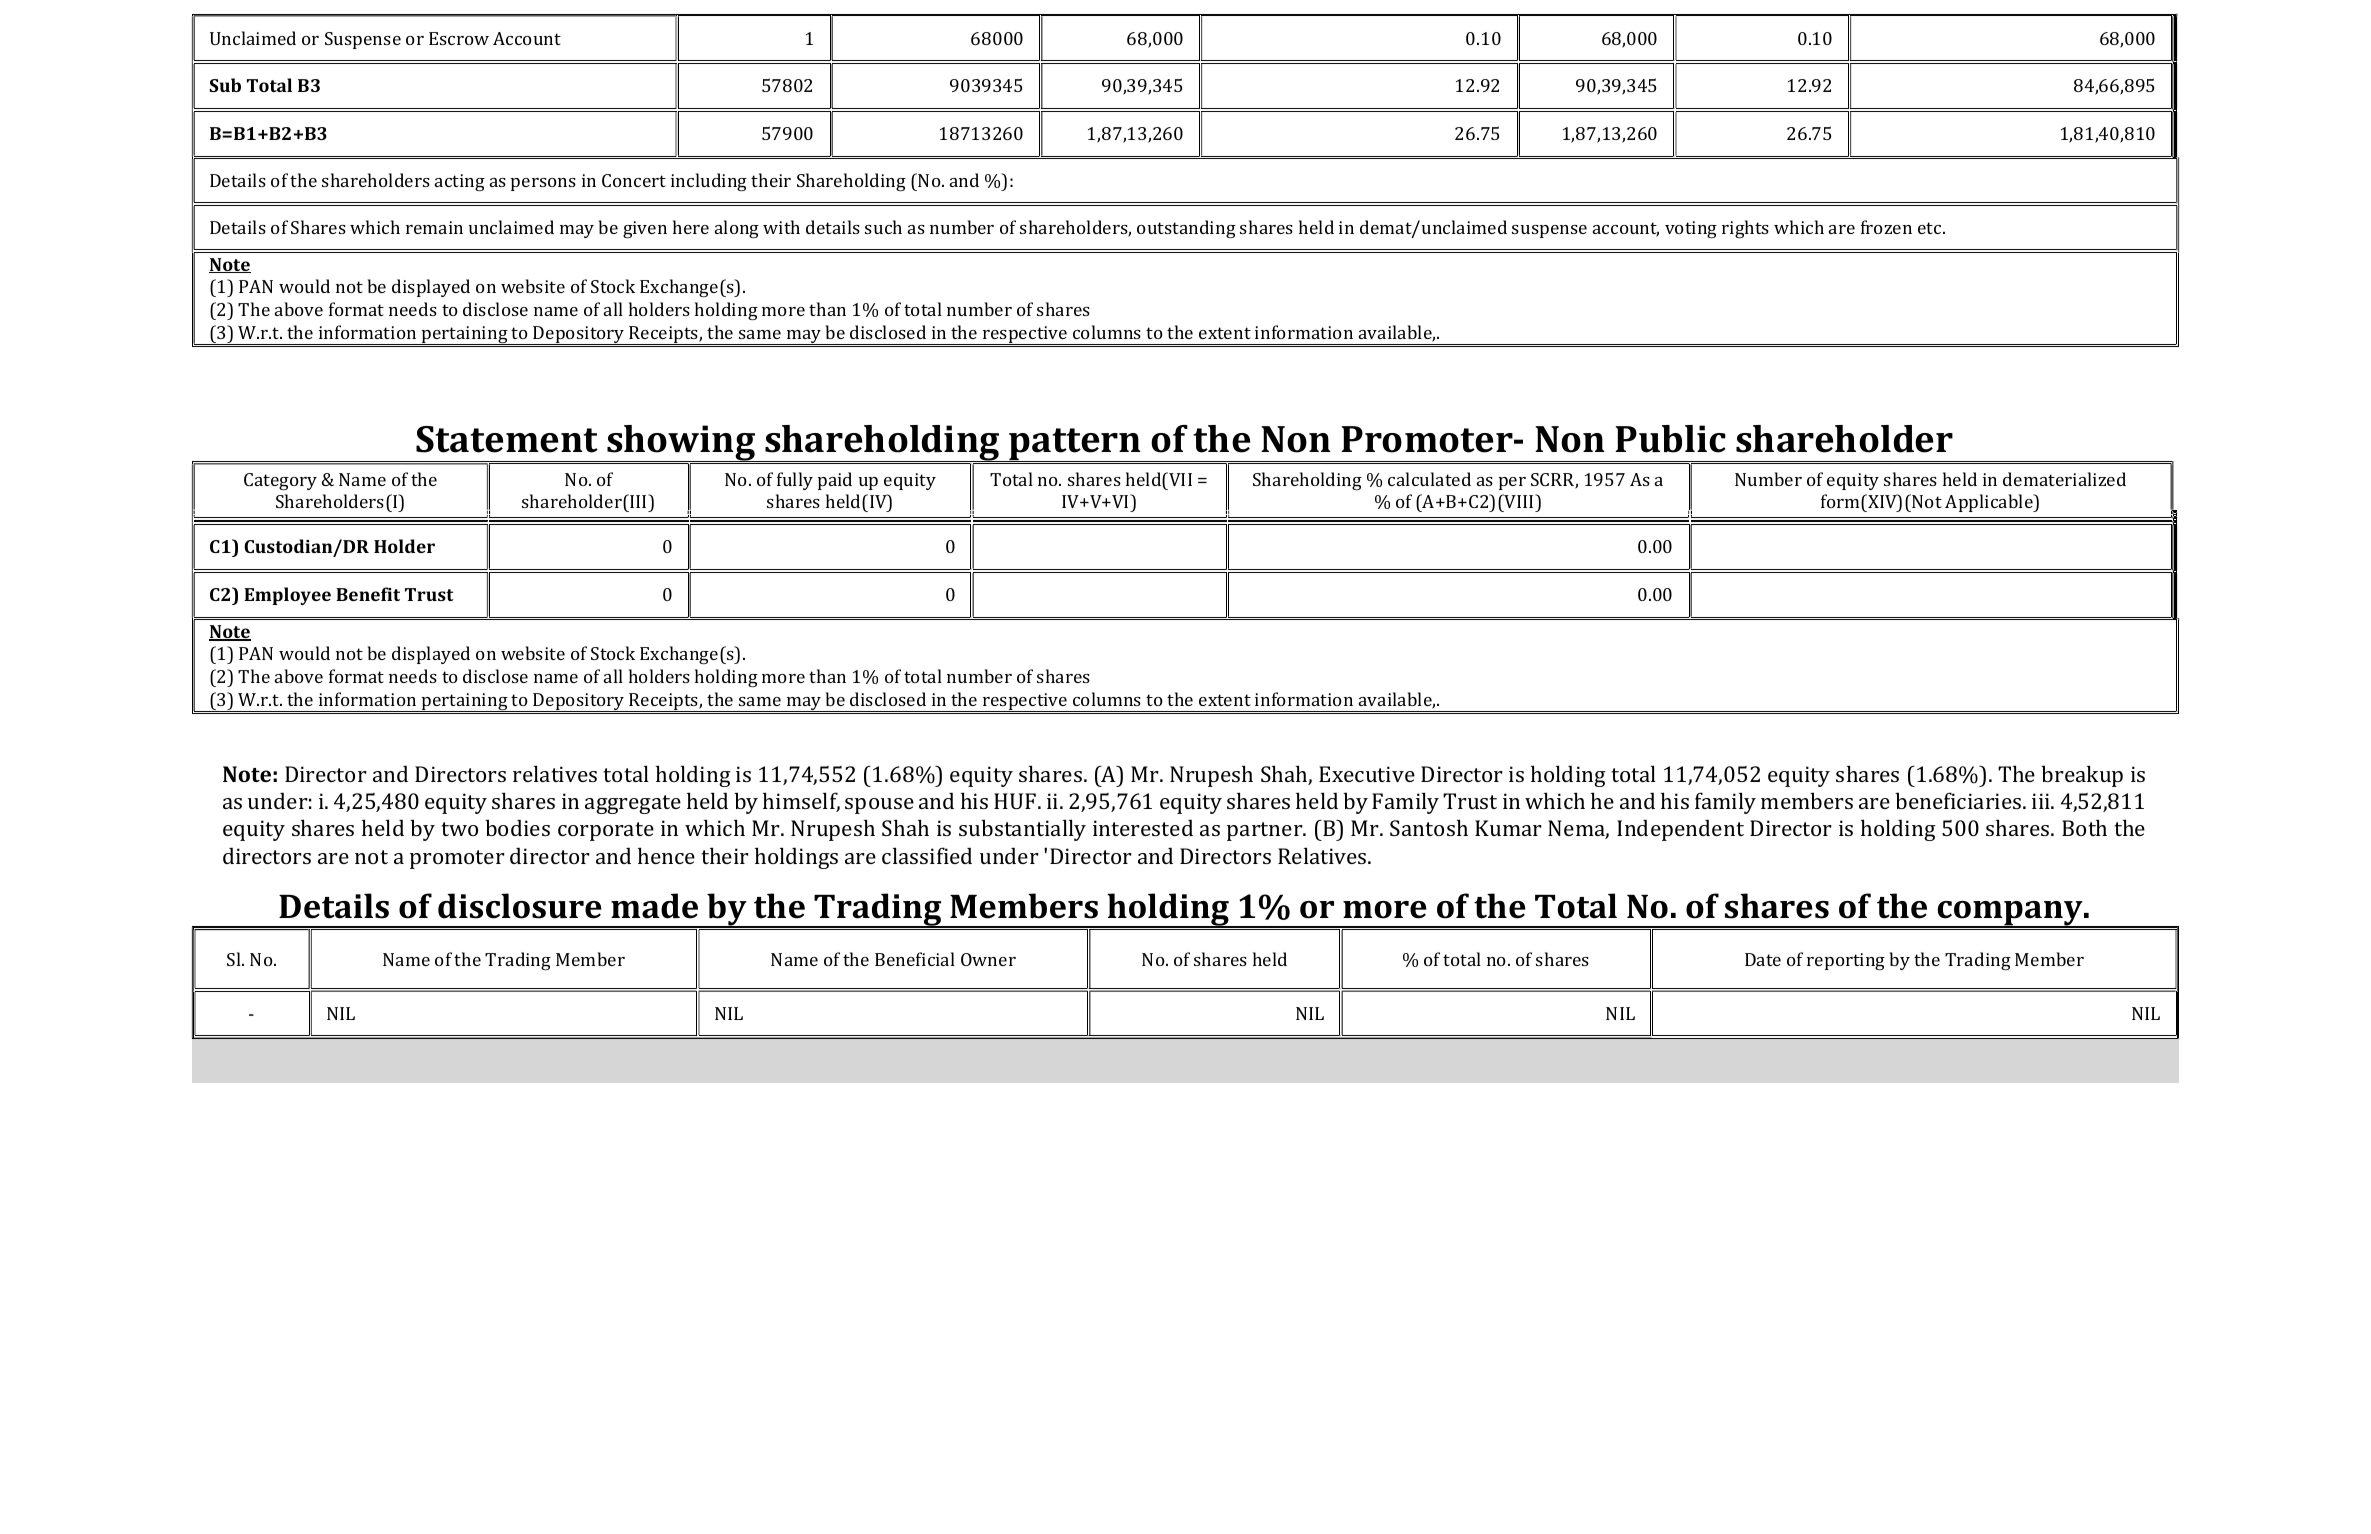 The image size is (2371, 1534). Describe the element at coordinates (1886, 227) in the screenshot. I see `frozen` at that location.
